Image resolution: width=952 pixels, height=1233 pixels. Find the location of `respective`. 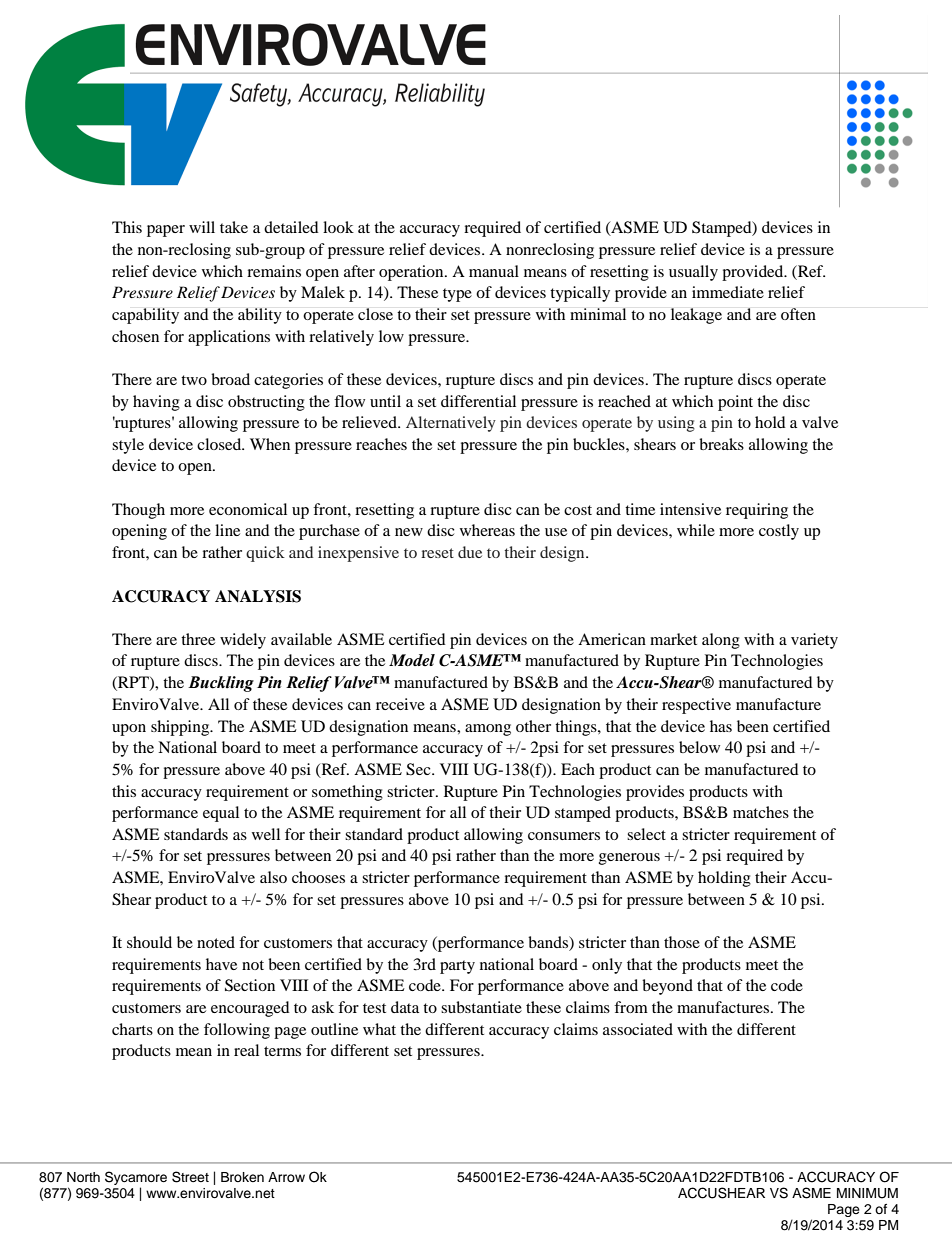

respective is located at coordinates (696, 706).
